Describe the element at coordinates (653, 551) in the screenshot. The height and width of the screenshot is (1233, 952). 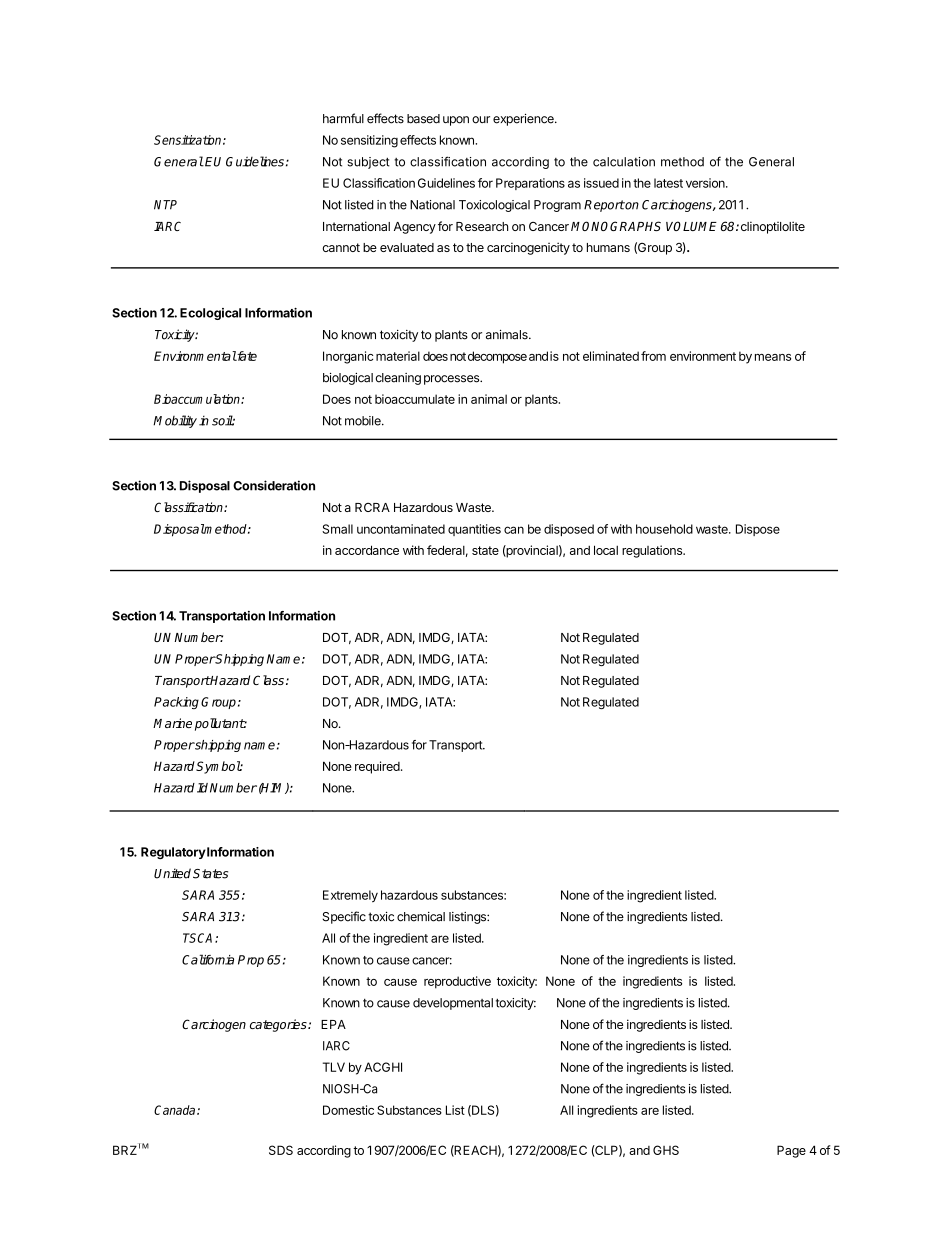
I see `regulations` at that location.
